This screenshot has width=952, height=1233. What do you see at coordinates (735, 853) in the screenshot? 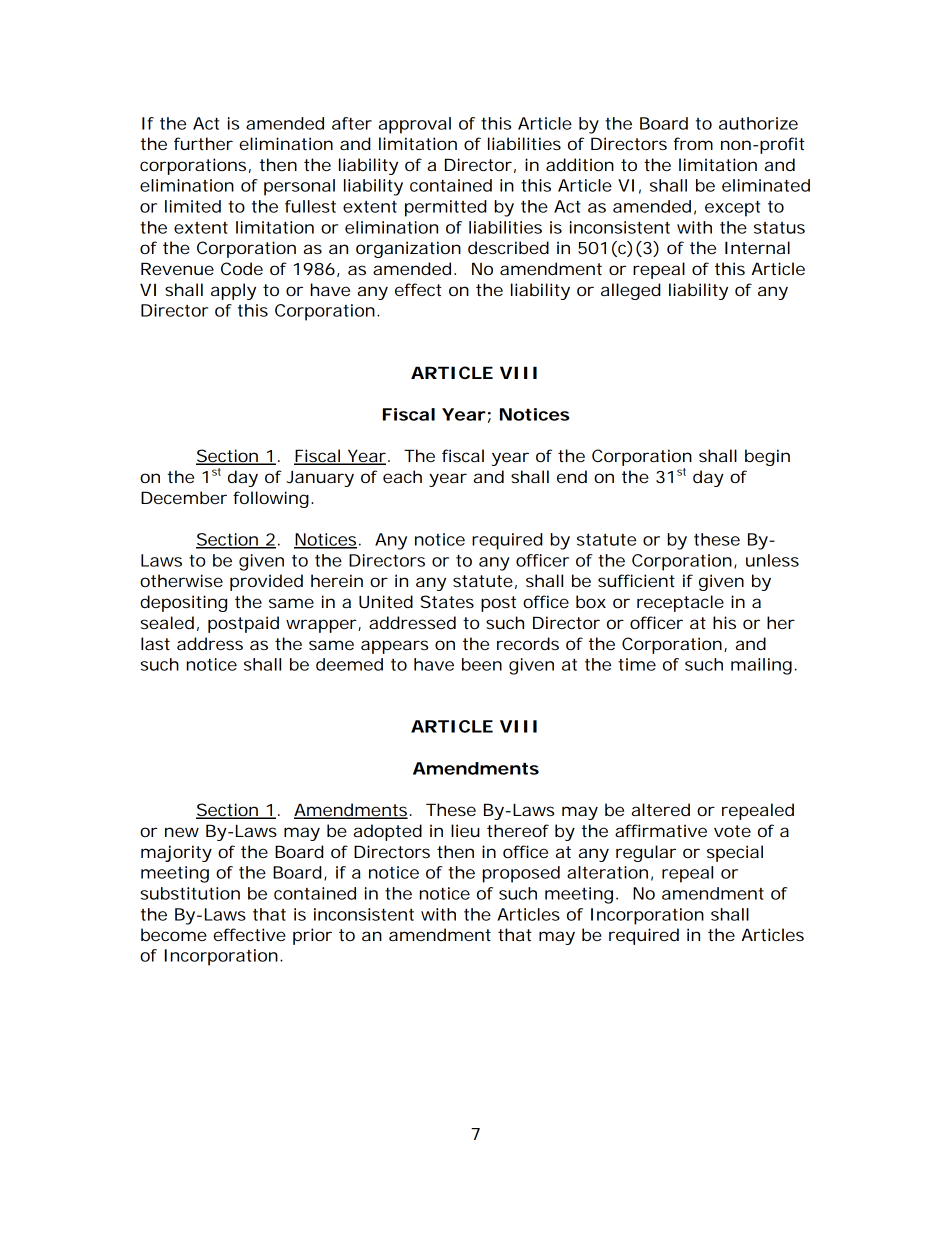
I see `special` at bounding box center [735, 853].
